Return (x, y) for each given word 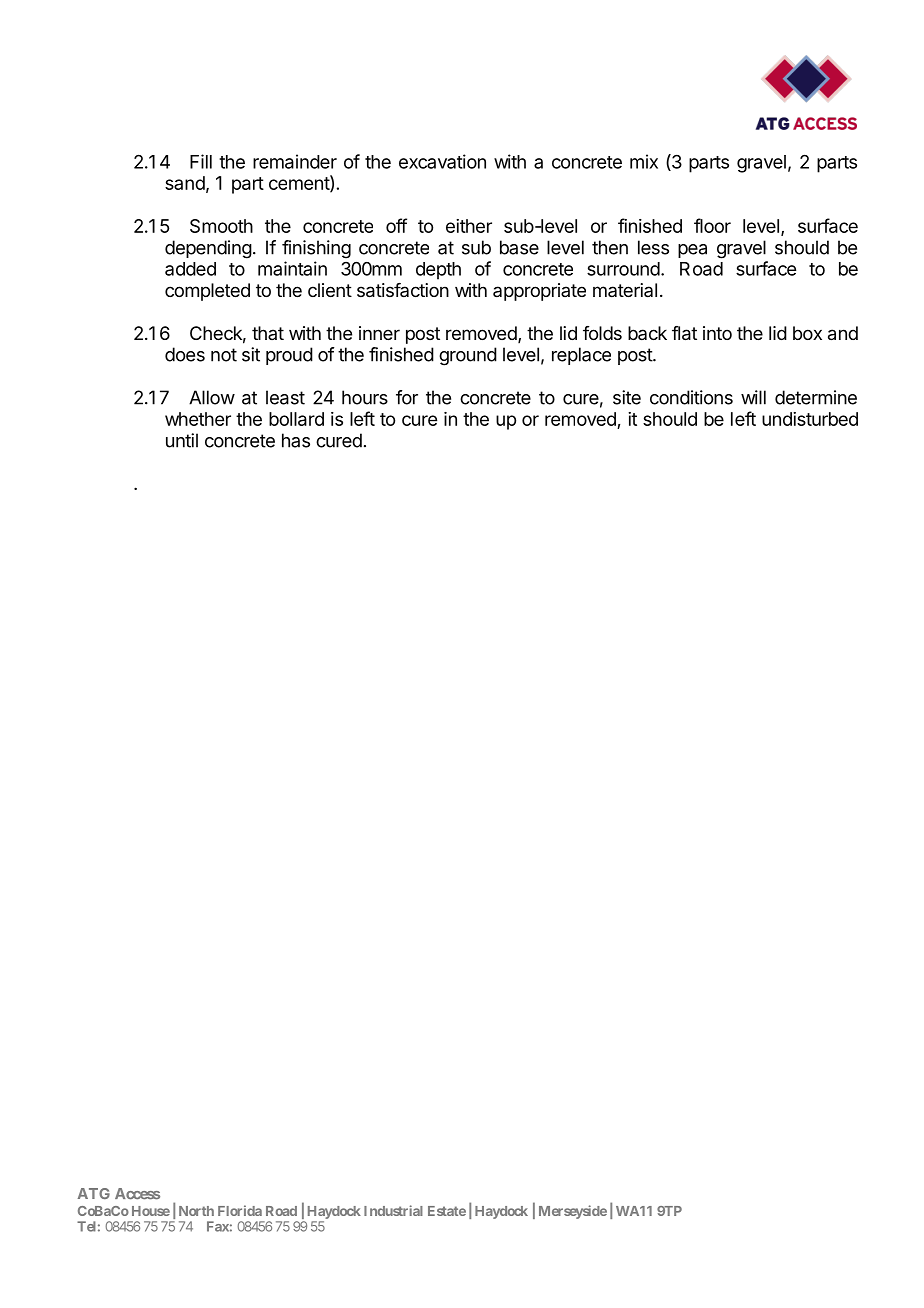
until (182, 440)
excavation (442, 161)
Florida (240, 1210)
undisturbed (810, 419)
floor (712, 225)
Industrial (393, 1210)
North (196, 1211)
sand (185, 183)
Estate (447, 1211)
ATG (94, 1193)
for (407, 397)
